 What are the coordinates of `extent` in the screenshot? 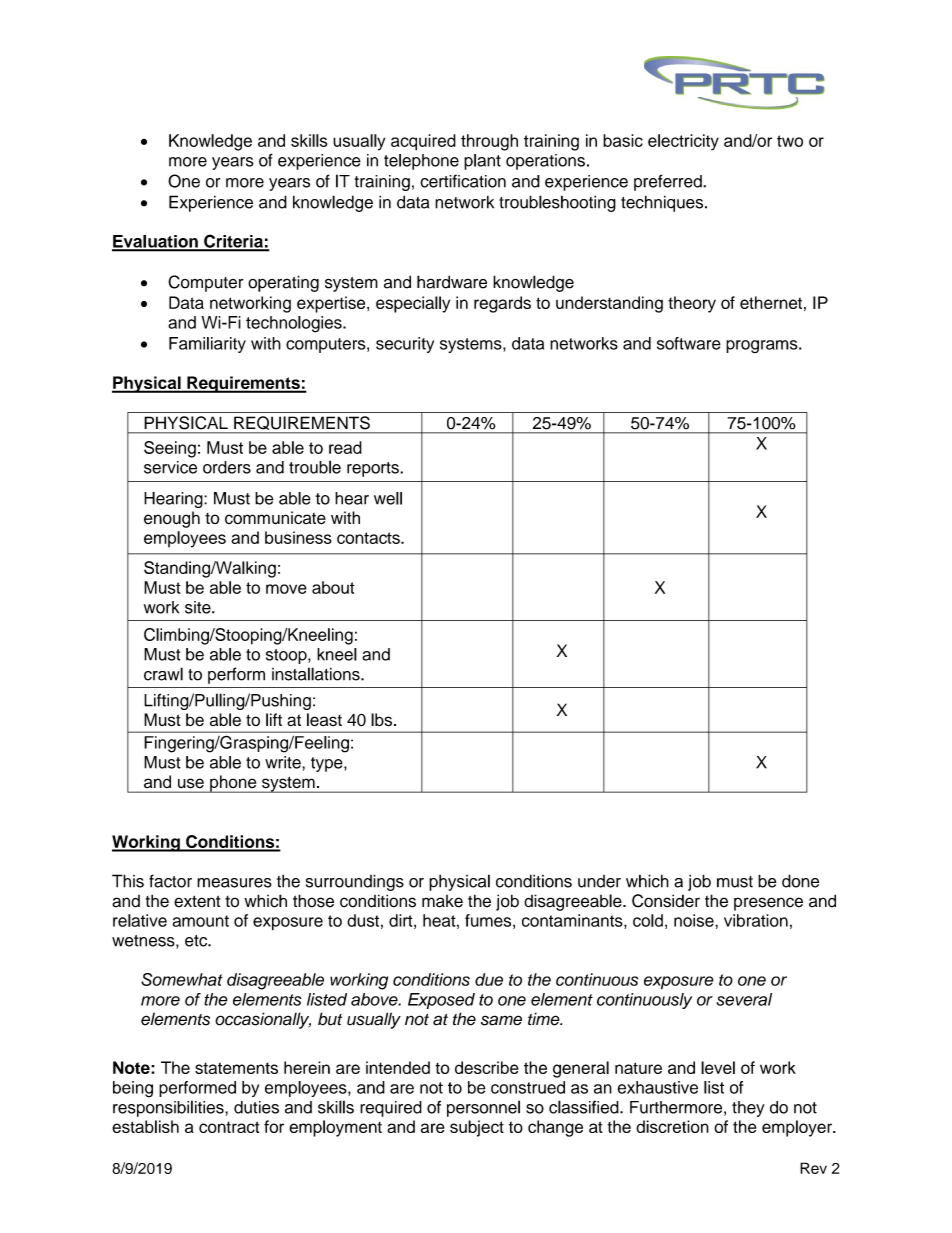 It's located at (197, 901).
